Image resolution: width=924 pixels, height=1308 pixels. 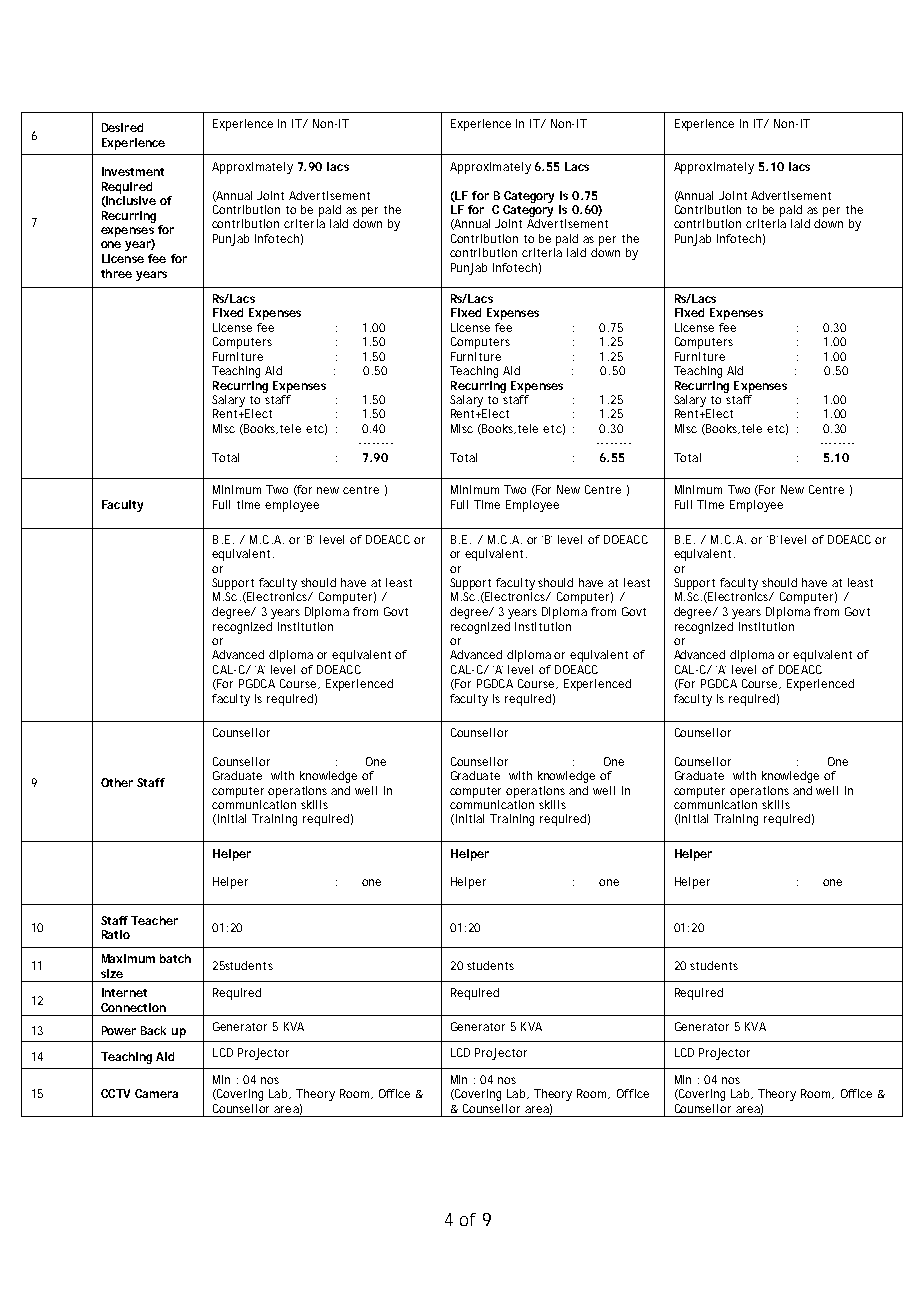 What do you see at coordinates (122, 127) in the page?
I see `Desired` at bounding box center [122, 127].
